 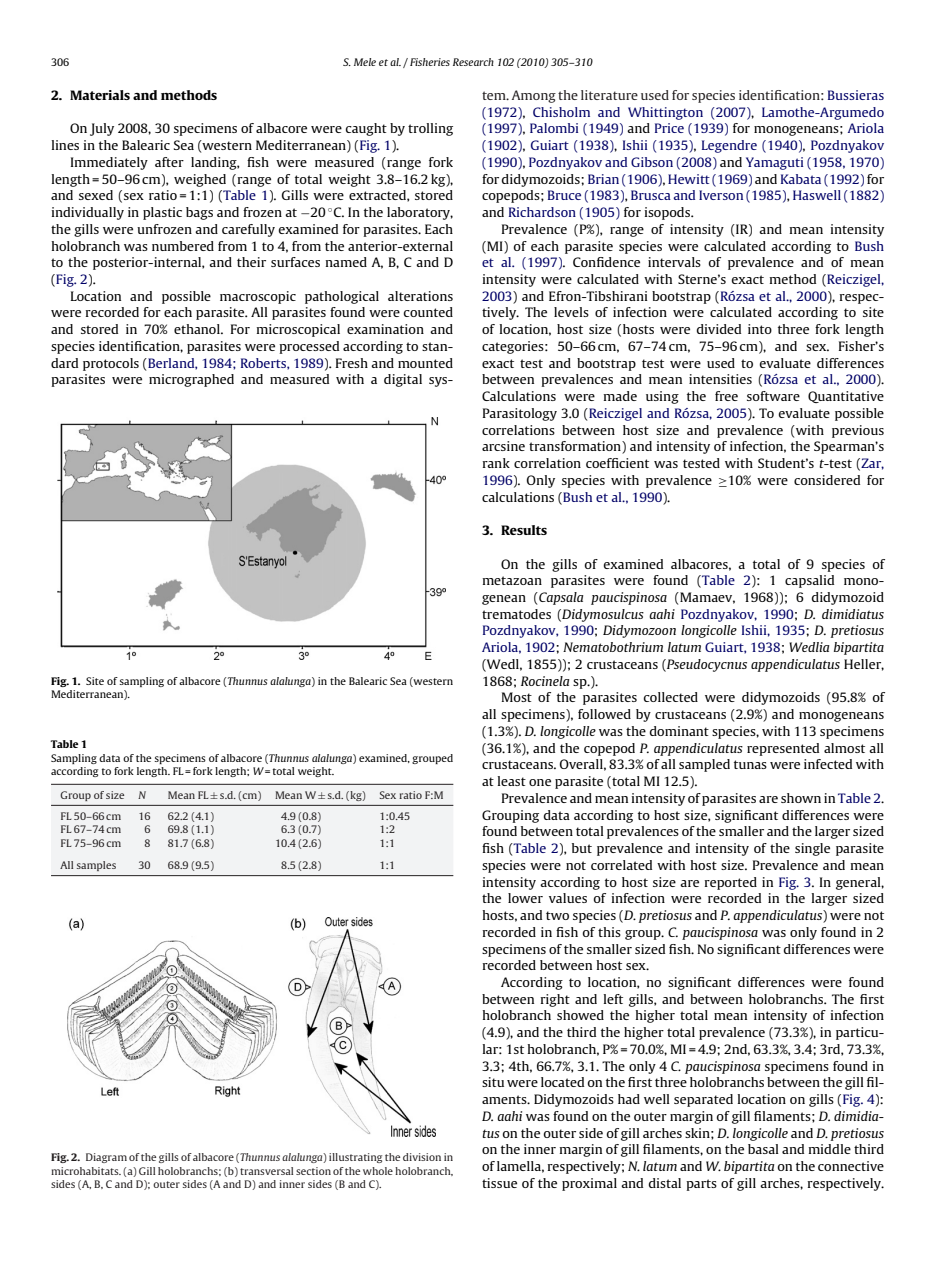 I want to click on Materials, so click(x=100, y=95).
